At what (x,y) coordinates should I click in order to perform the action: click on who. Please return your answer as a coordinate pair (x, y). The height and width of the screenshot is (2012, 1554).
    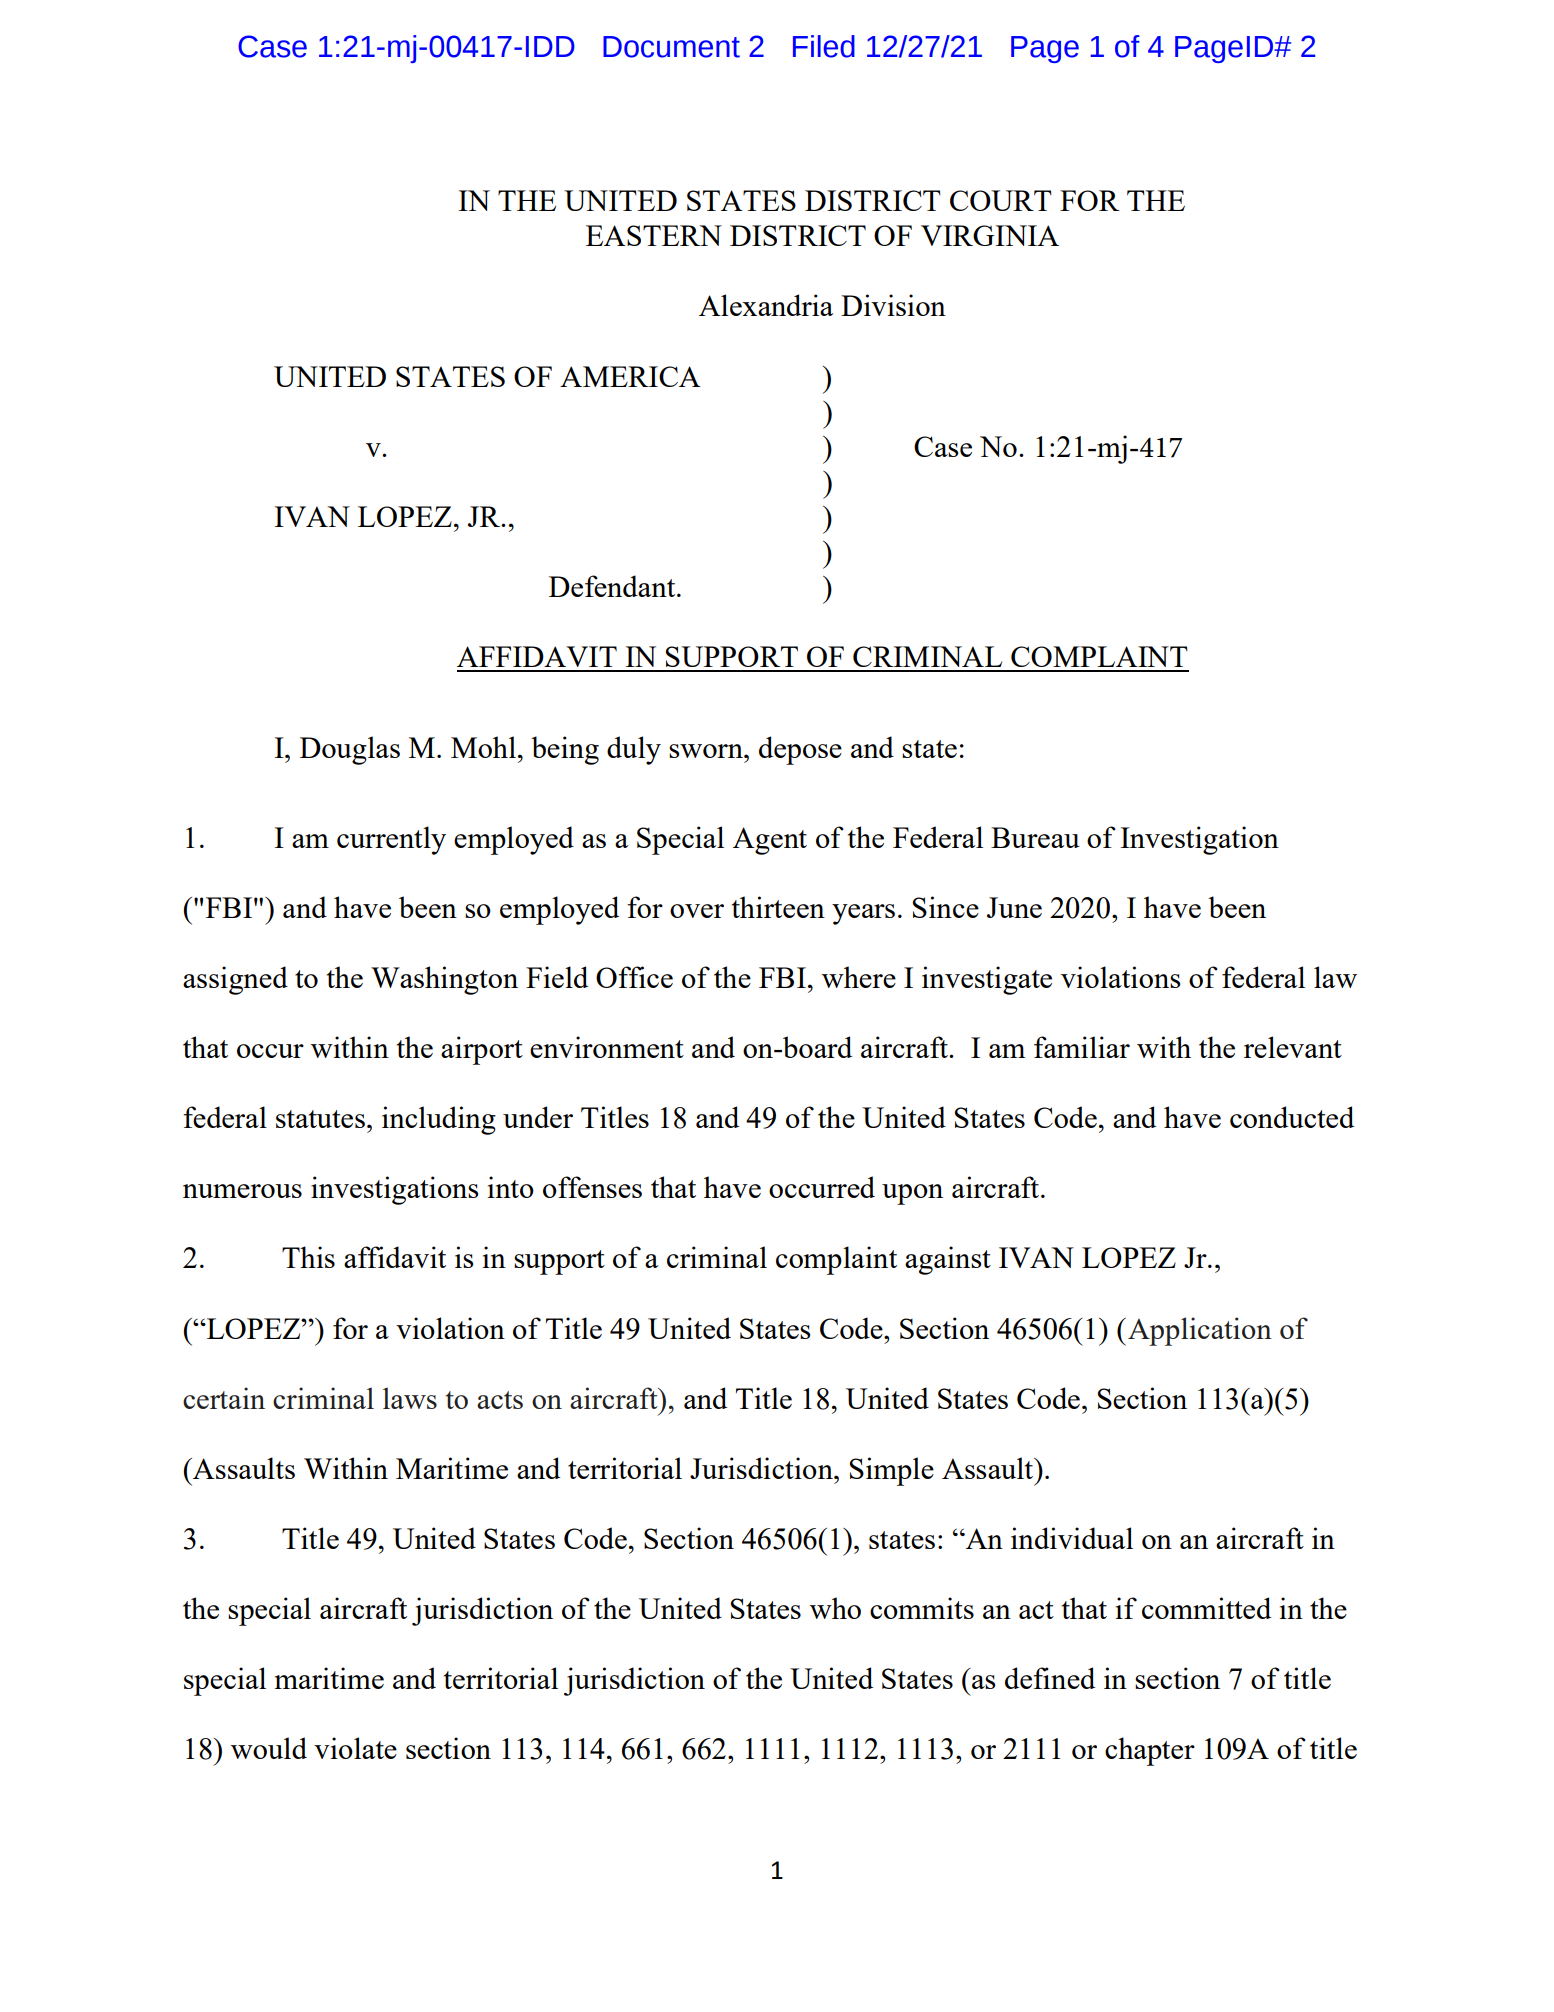
    Looking at the image, I should click on (835, 1608).
